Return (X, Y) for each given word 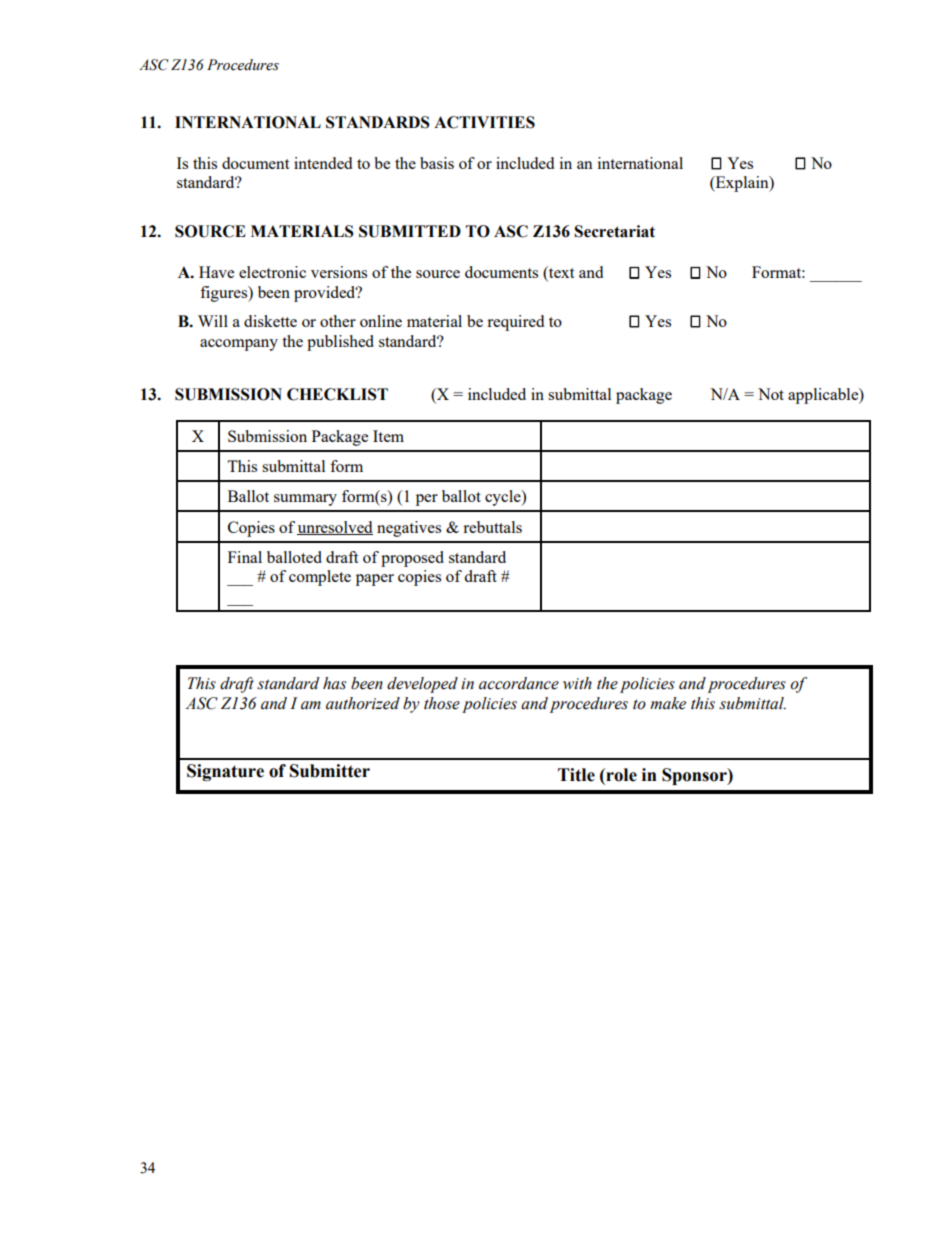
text (560, 273)
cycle (504, 498)
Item (388, 436)
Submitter (330, 771)
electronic (272, 272)
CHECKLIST (337, 394)
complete (320, 578)
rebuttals (492, 527)
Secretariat (614, 231)
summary (305, 500)
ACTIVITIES (484, 122)
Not (771, 394)
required (515, 323)
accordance (519, 683)
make (668, 703)
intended (323, 163)
